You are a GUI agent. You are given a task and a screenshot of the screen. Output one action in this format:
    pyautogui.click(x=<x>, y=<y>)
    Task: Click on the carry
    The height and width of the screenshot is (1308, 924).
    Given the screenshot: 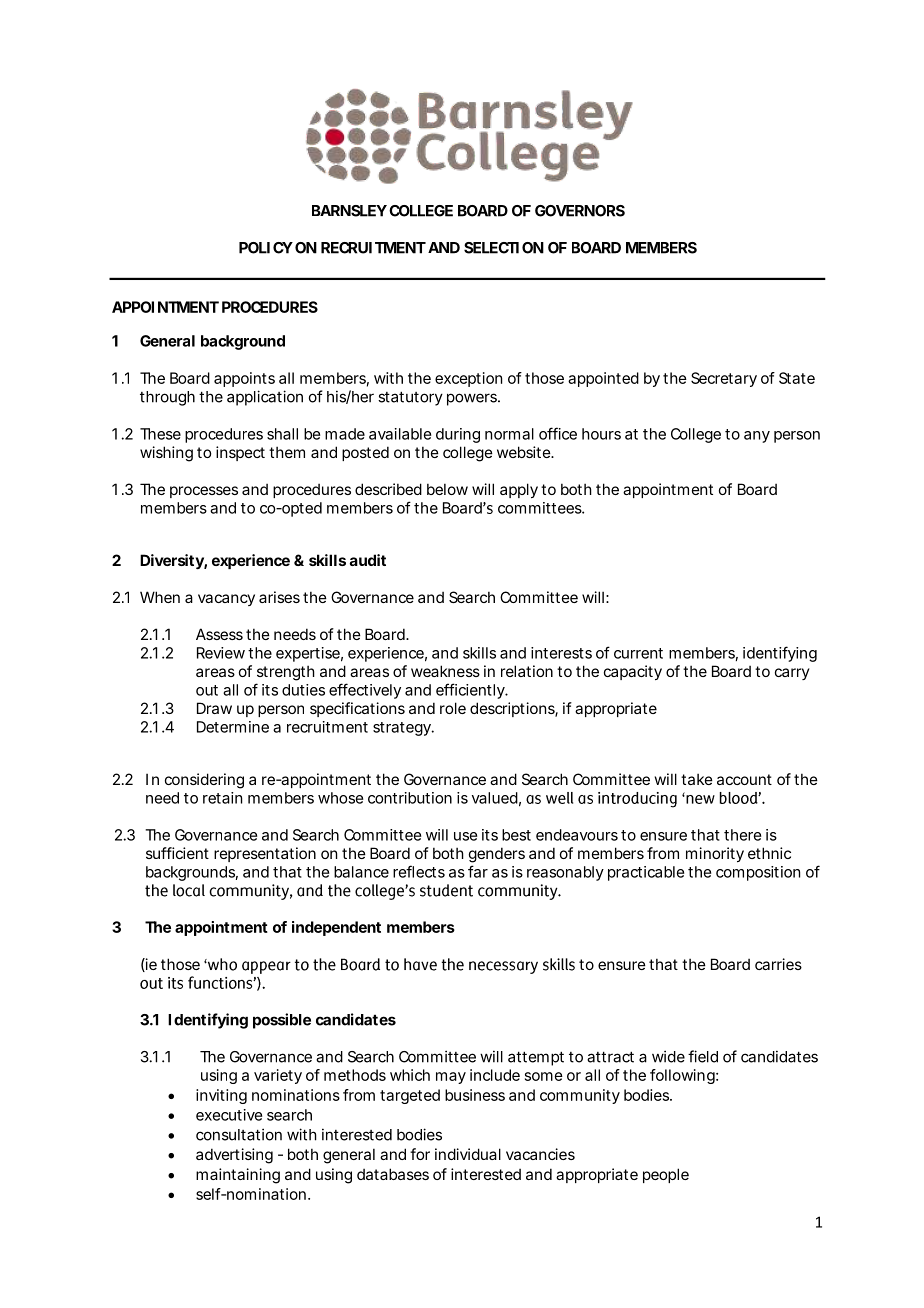 What is the action you would take?
    pyautogui.click(x=792, y=674)
